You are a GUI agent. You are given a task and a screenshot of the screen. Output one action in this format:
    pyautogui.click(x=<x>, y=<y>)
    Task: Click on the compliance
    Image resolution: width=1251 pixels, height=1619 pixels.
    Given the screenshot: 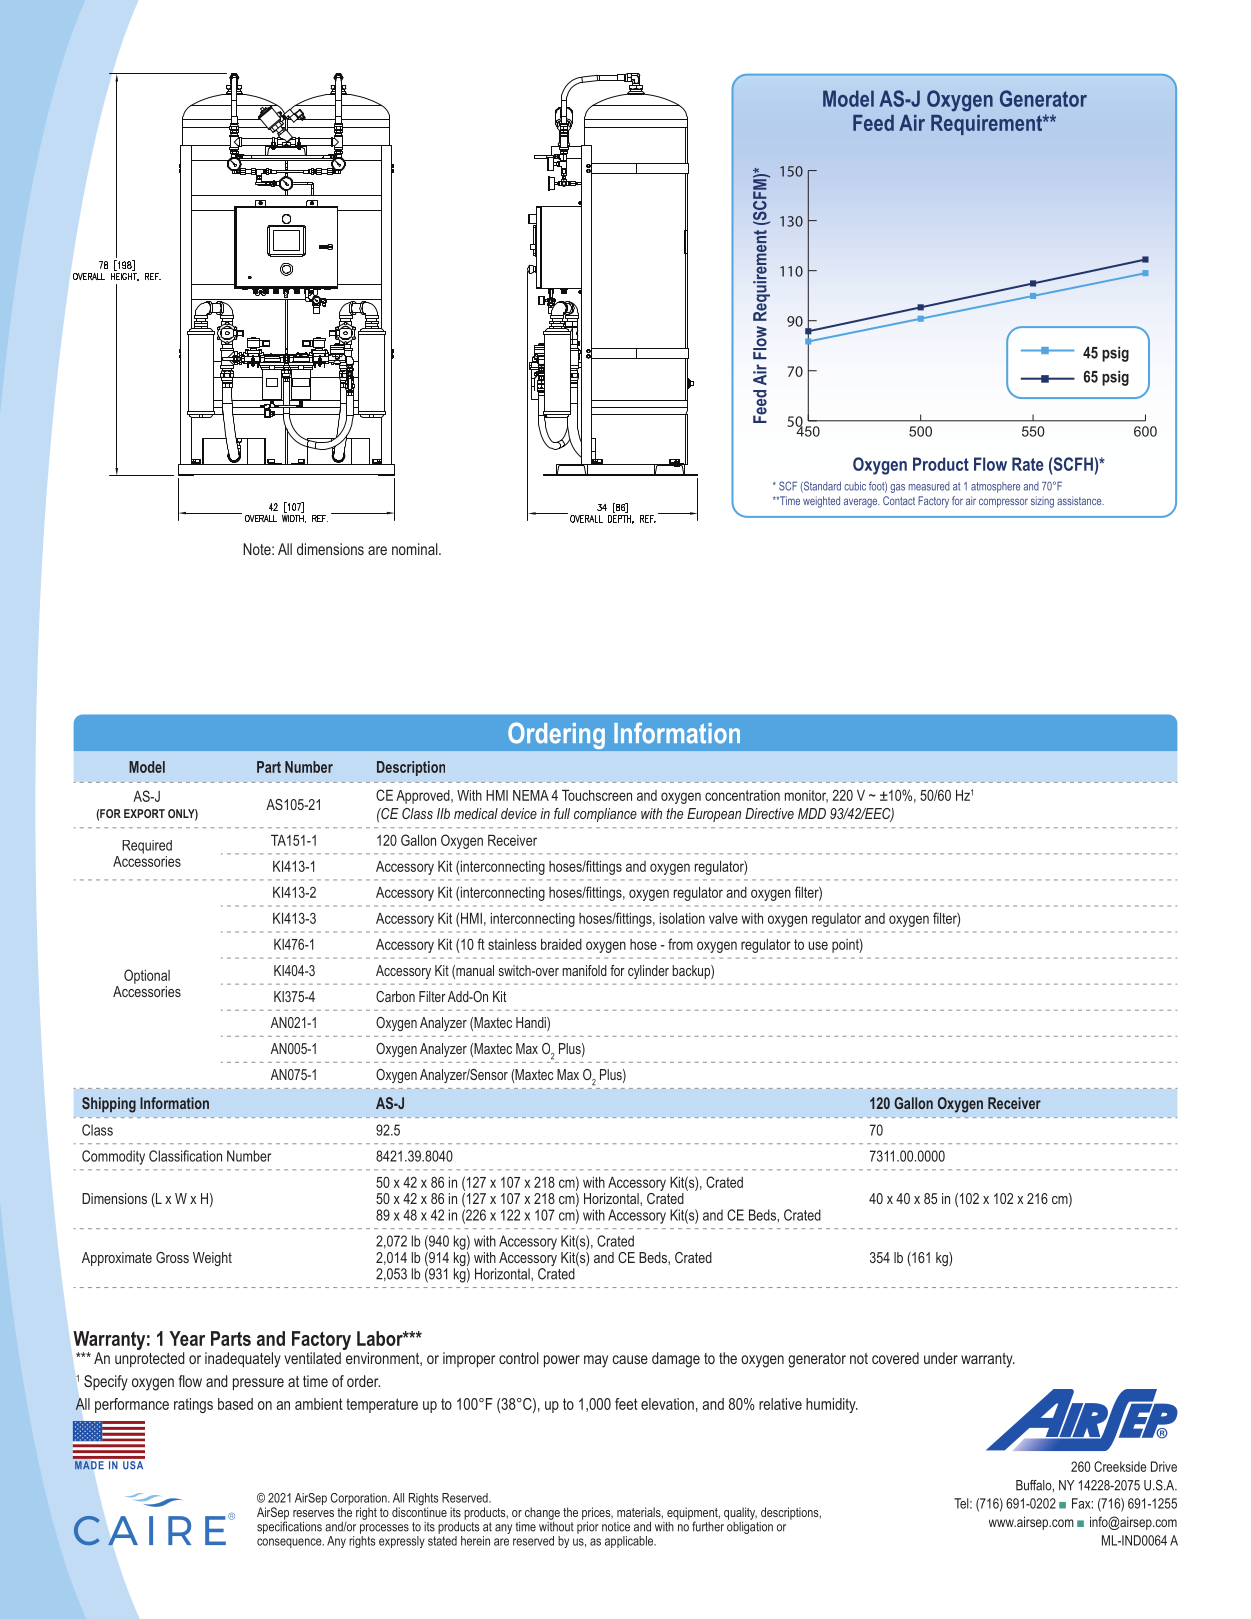 What is the action you would take?
    pyautogui.click(x=605, y=815)
